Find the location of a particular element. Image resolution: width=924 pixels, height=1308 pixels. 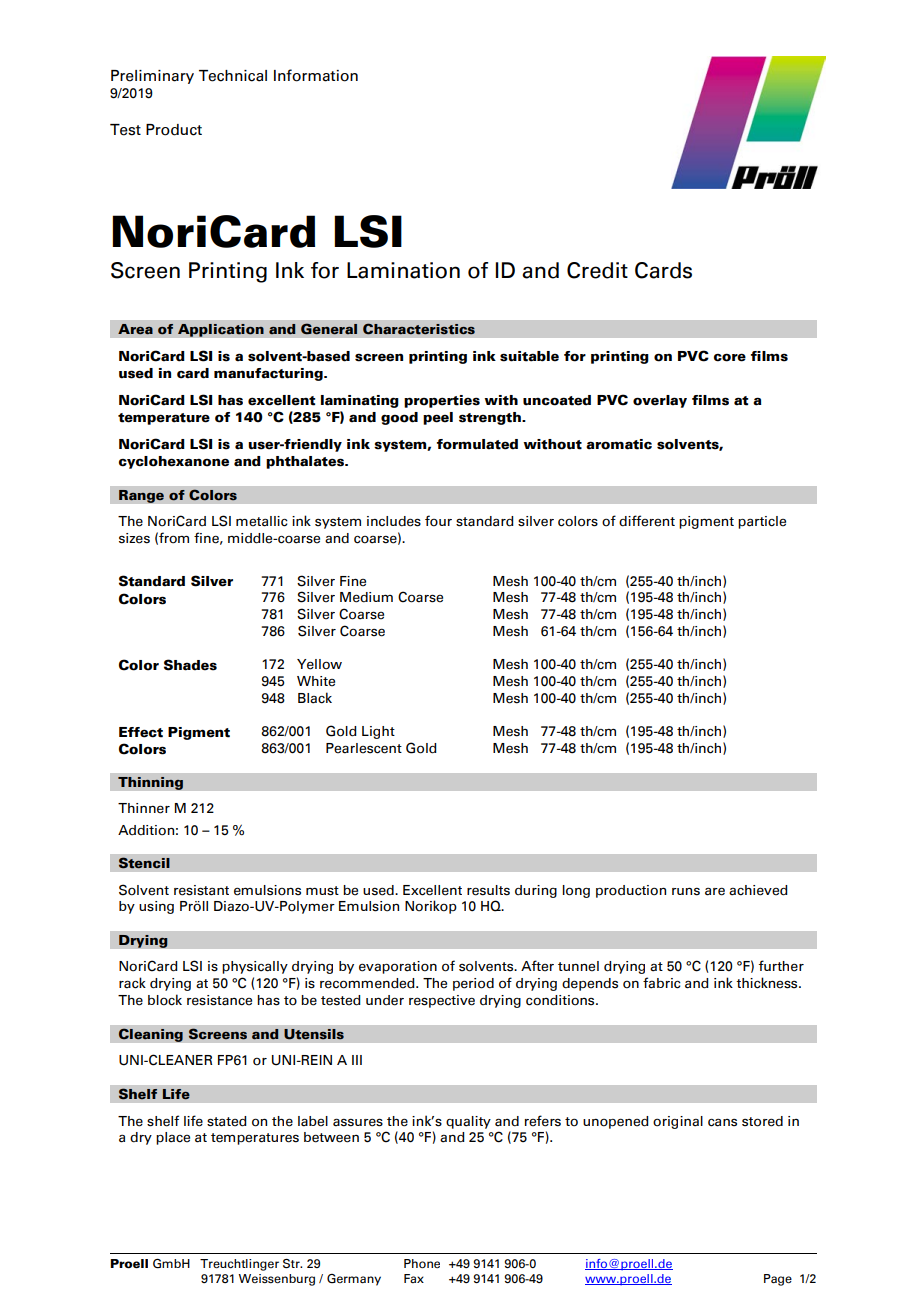

particle is located at coordinates (762, 522).
